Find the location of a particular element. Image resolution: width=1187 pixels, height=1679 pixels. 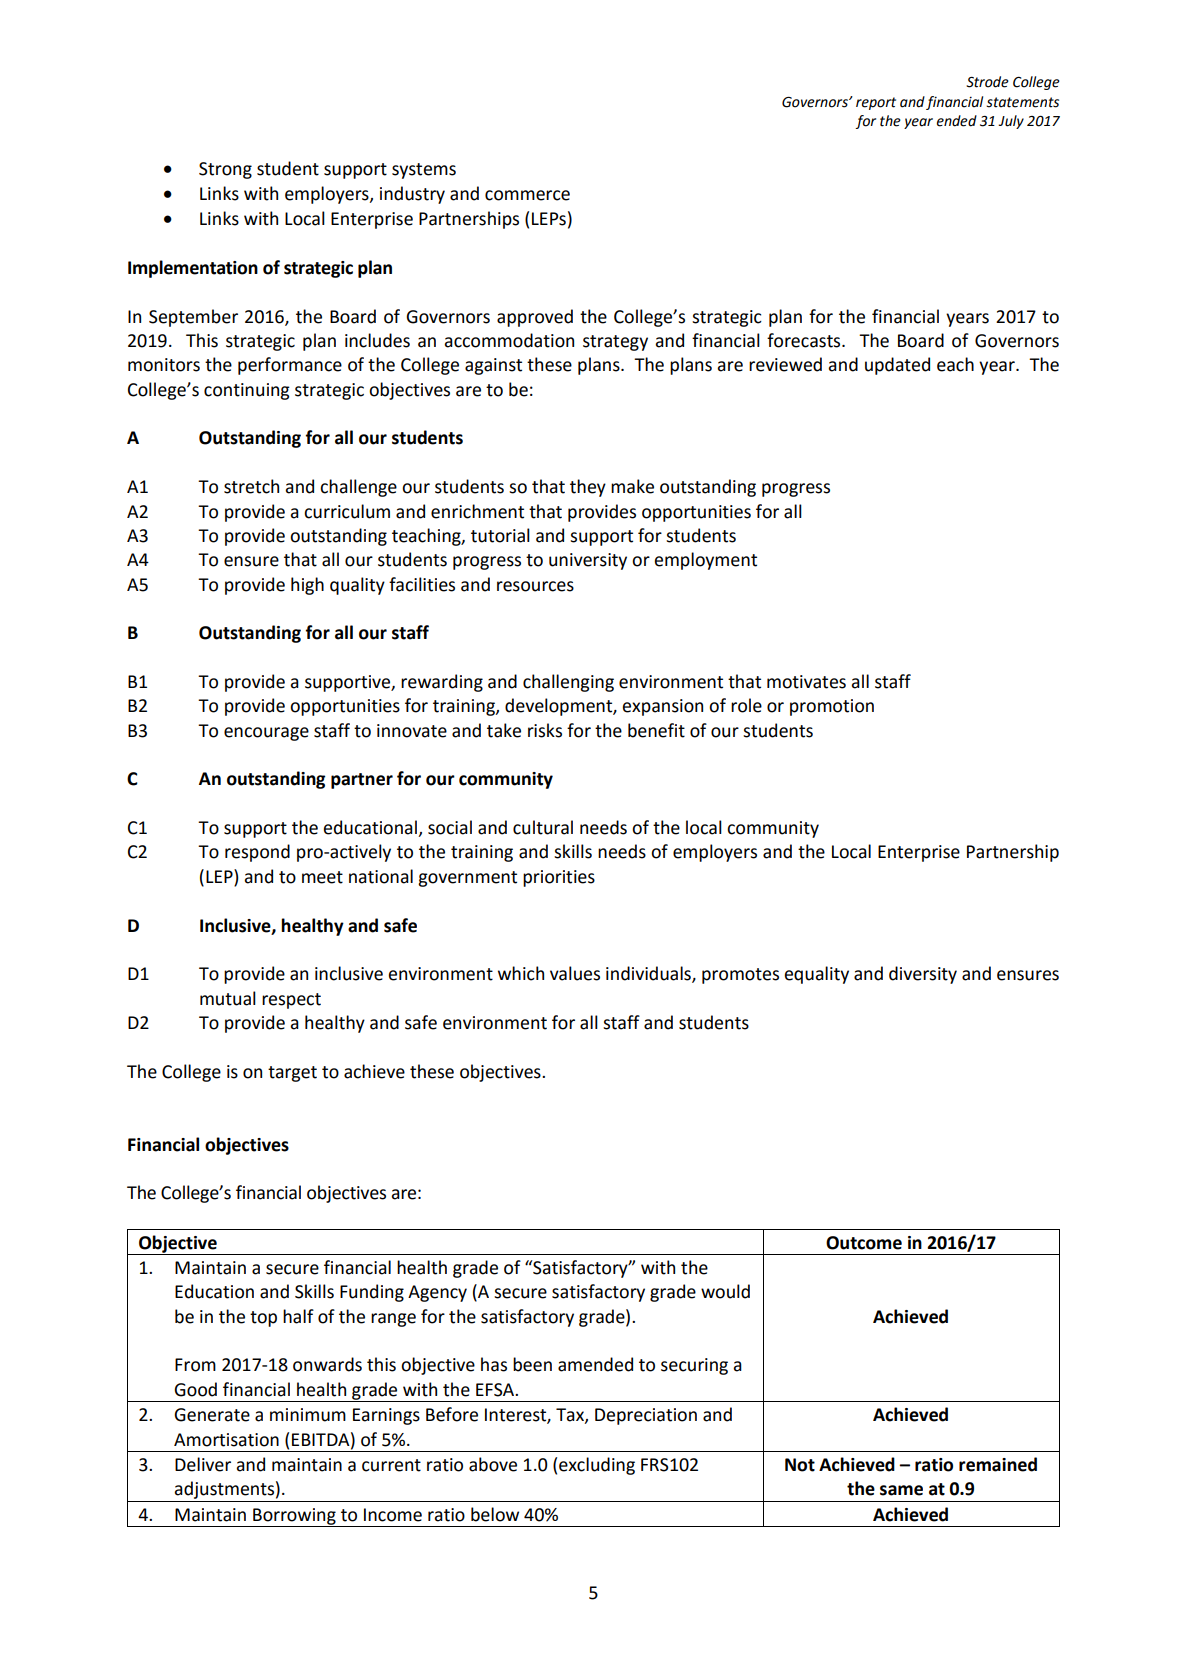

Strong is located at coordinates (225, 170).
